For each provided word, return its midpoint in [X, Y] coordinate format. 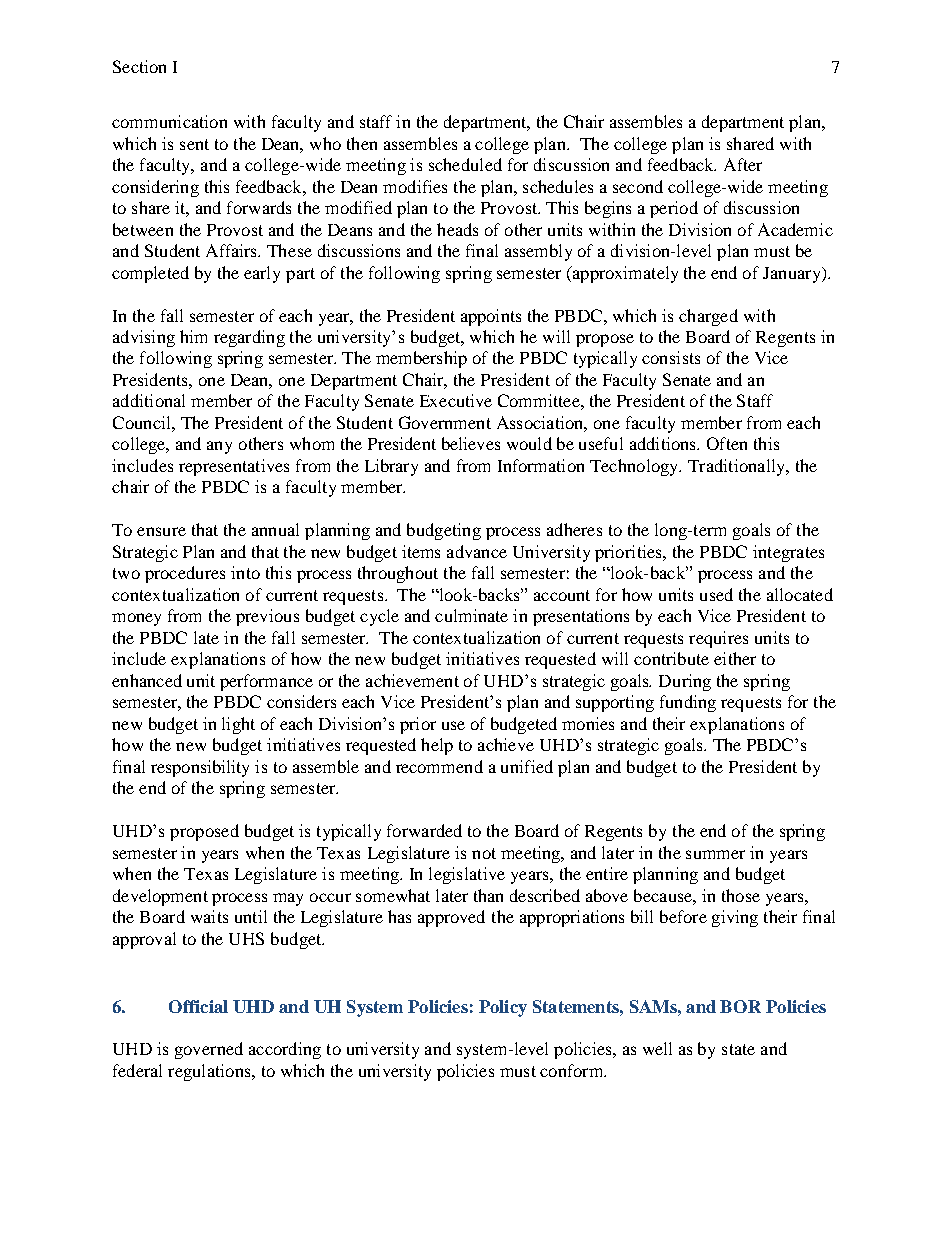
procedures [185, 574]
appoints [491, 317]
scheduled [465, 164]
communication [169, 121]
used [716, 594]
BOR [740, 1006]
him [193, 336]
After [743, 164]
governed [209, 1050]
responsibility [200, 768]
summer [715, 854]
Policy [503, 1008]
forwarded [424, 830]
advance [477, 551]
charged [708, 317]
